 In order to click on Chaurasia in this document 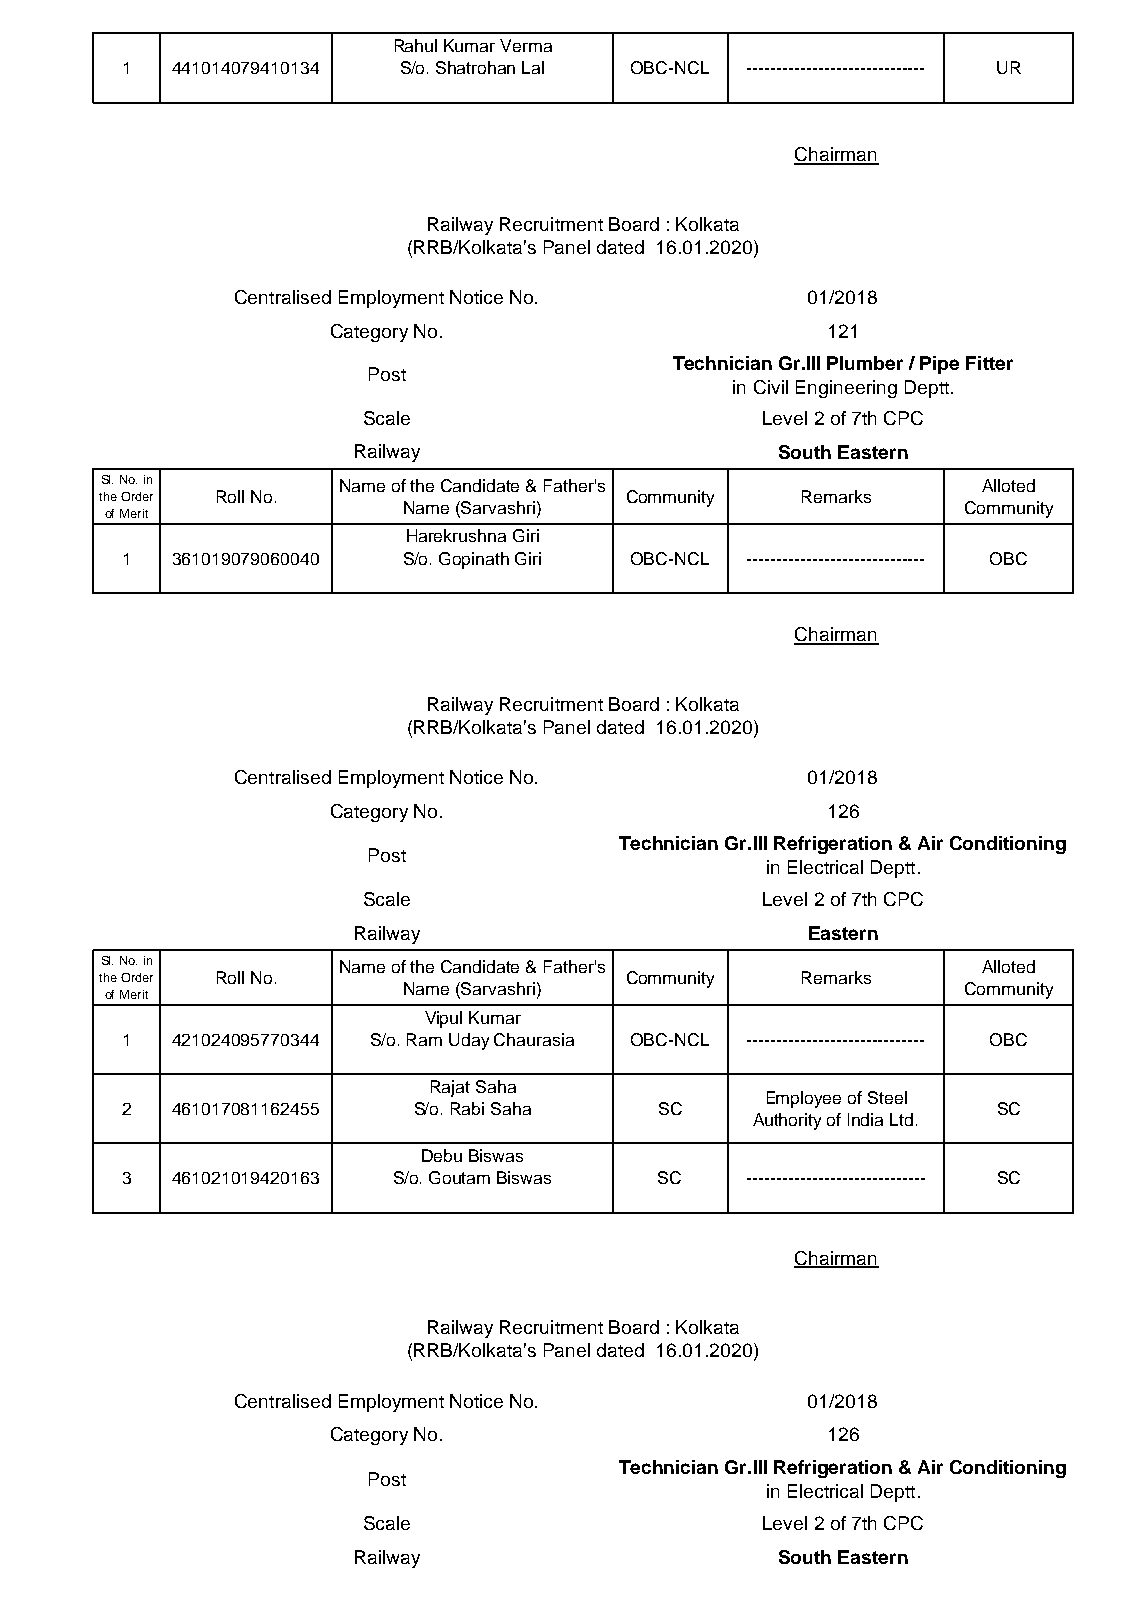, I will do `click(534, 1039)`.
